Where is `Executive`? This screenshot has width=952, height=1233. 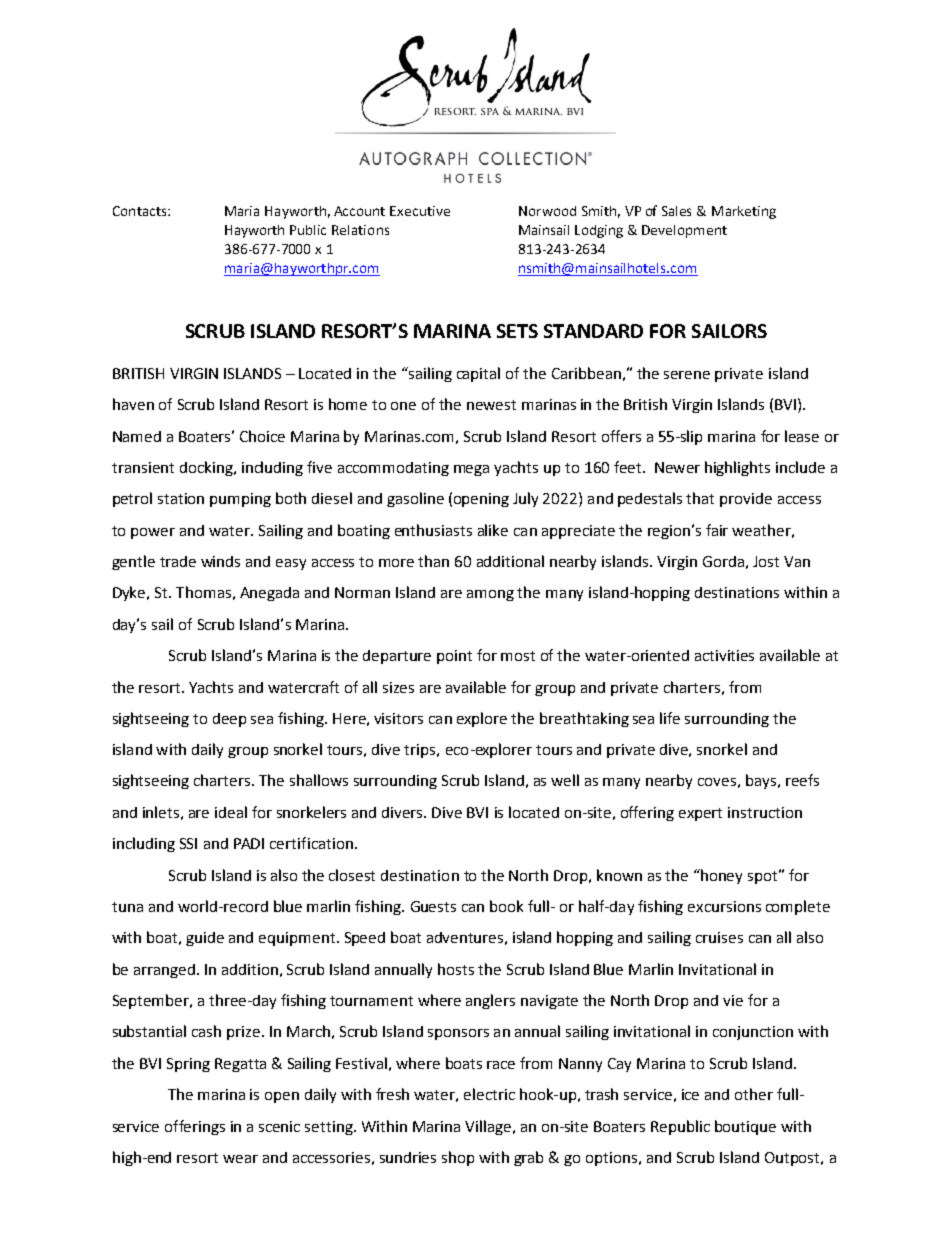 Executive is located at coordinates (420, 211).
